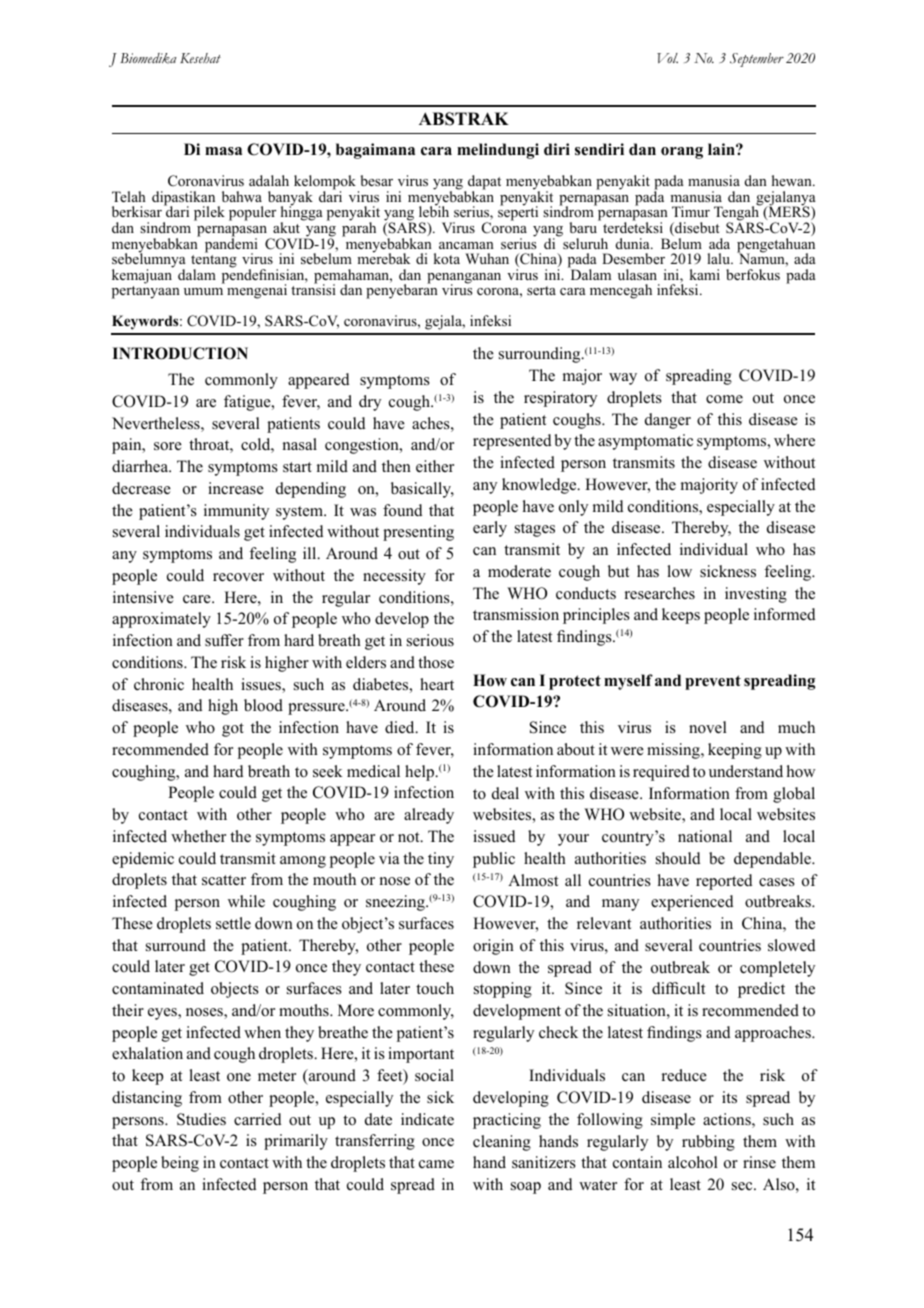  I want to click on scatter, so click(224, 880).
